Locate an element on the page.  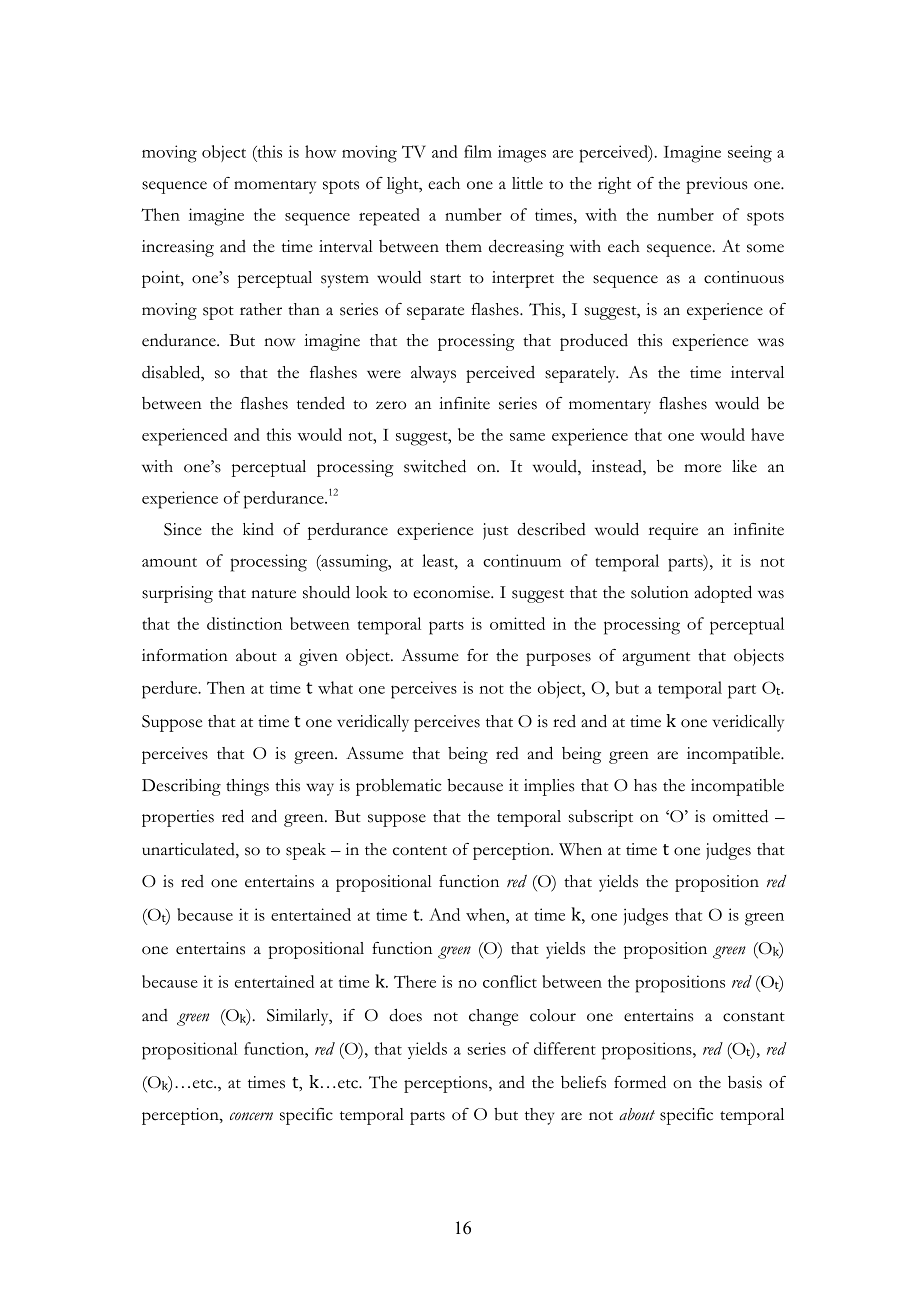
has is located at coordinates (645, 785).
